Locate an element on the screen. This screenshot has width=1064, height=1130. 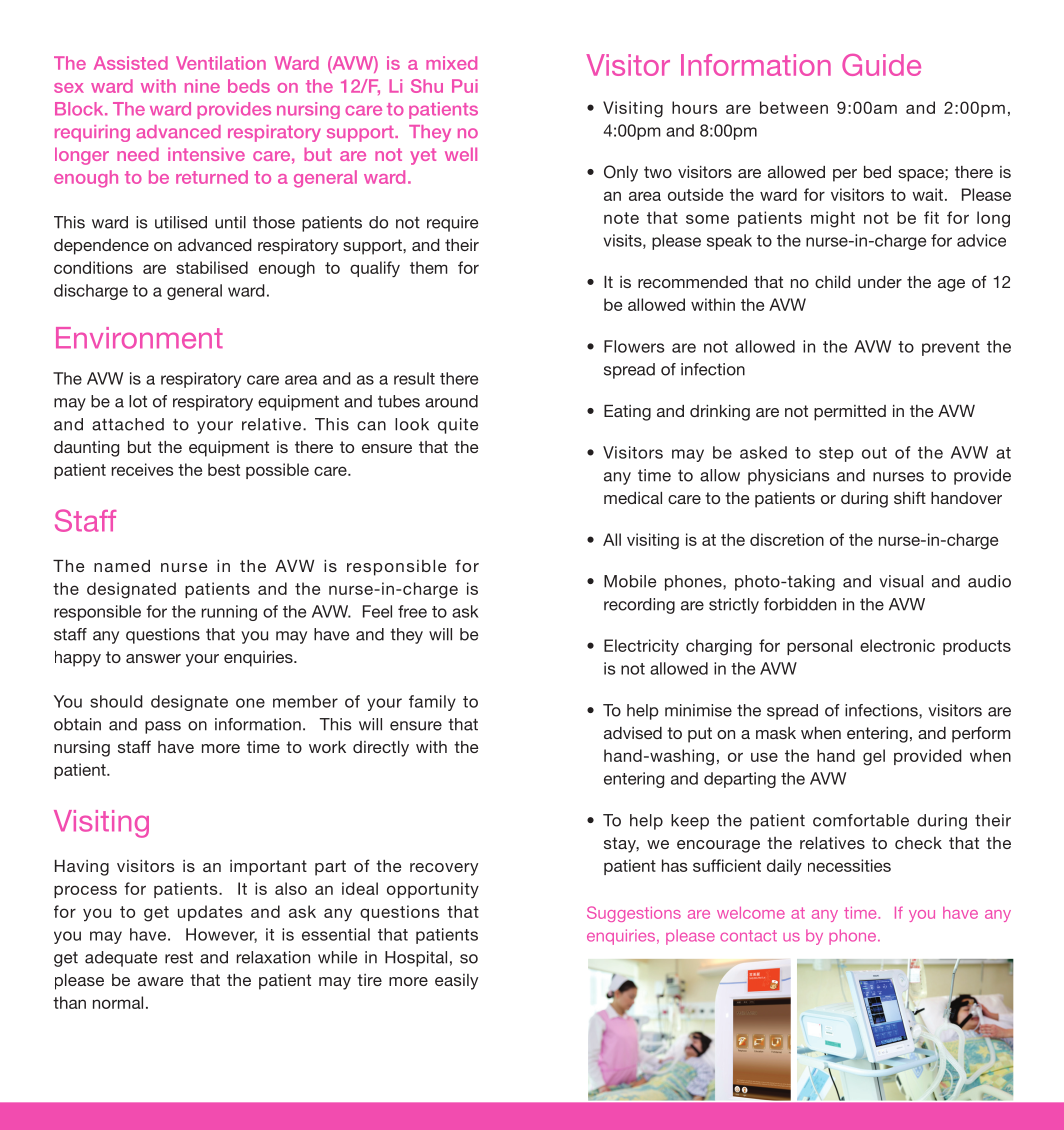
gel is located at coordinates (874, 757).
